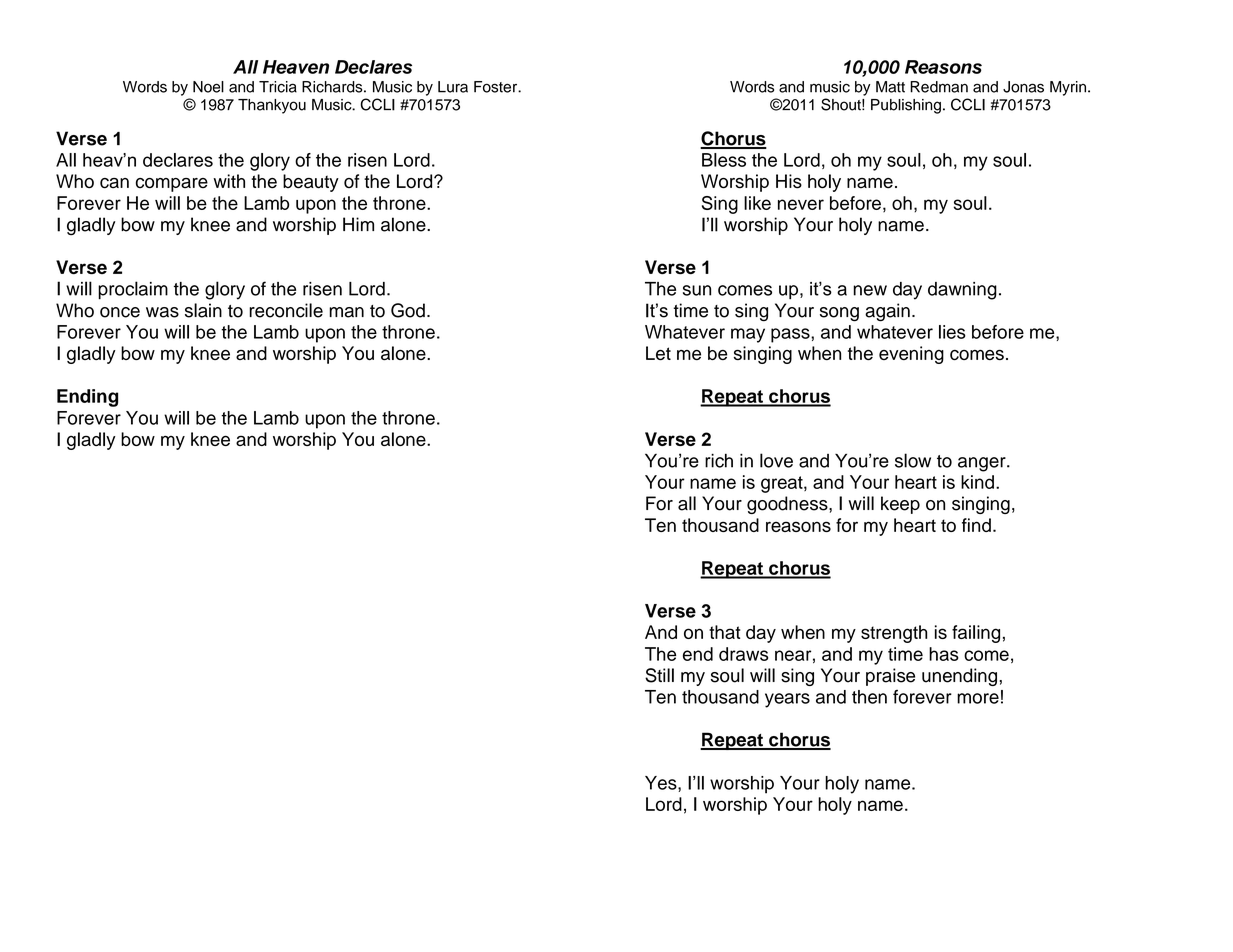  What do you see at coordinates (906, 106) in the page?
I see `Publishing` at bounding box center [906, 106].
